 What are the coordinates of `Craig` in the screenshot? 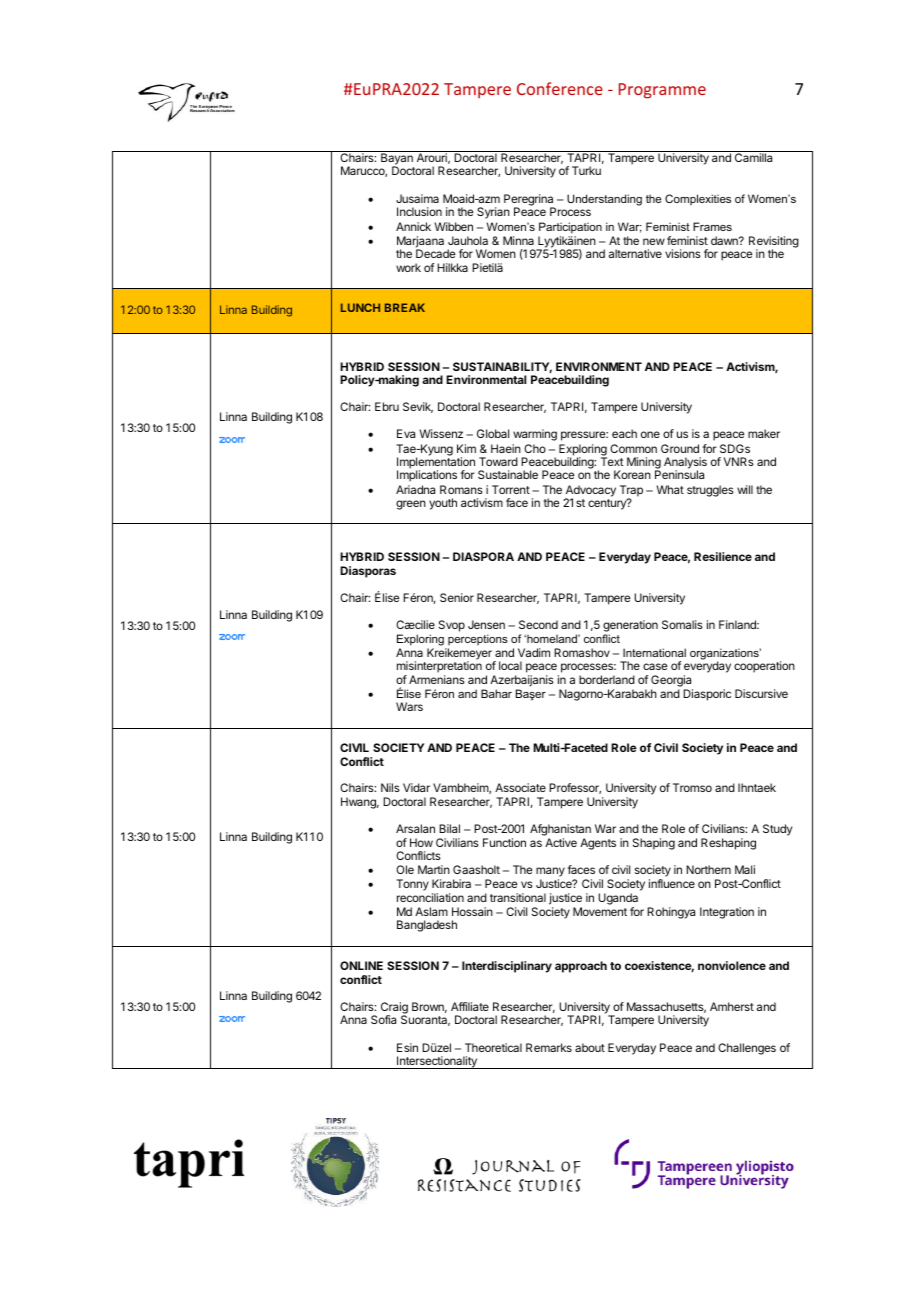 It's located at (394, 1009).
